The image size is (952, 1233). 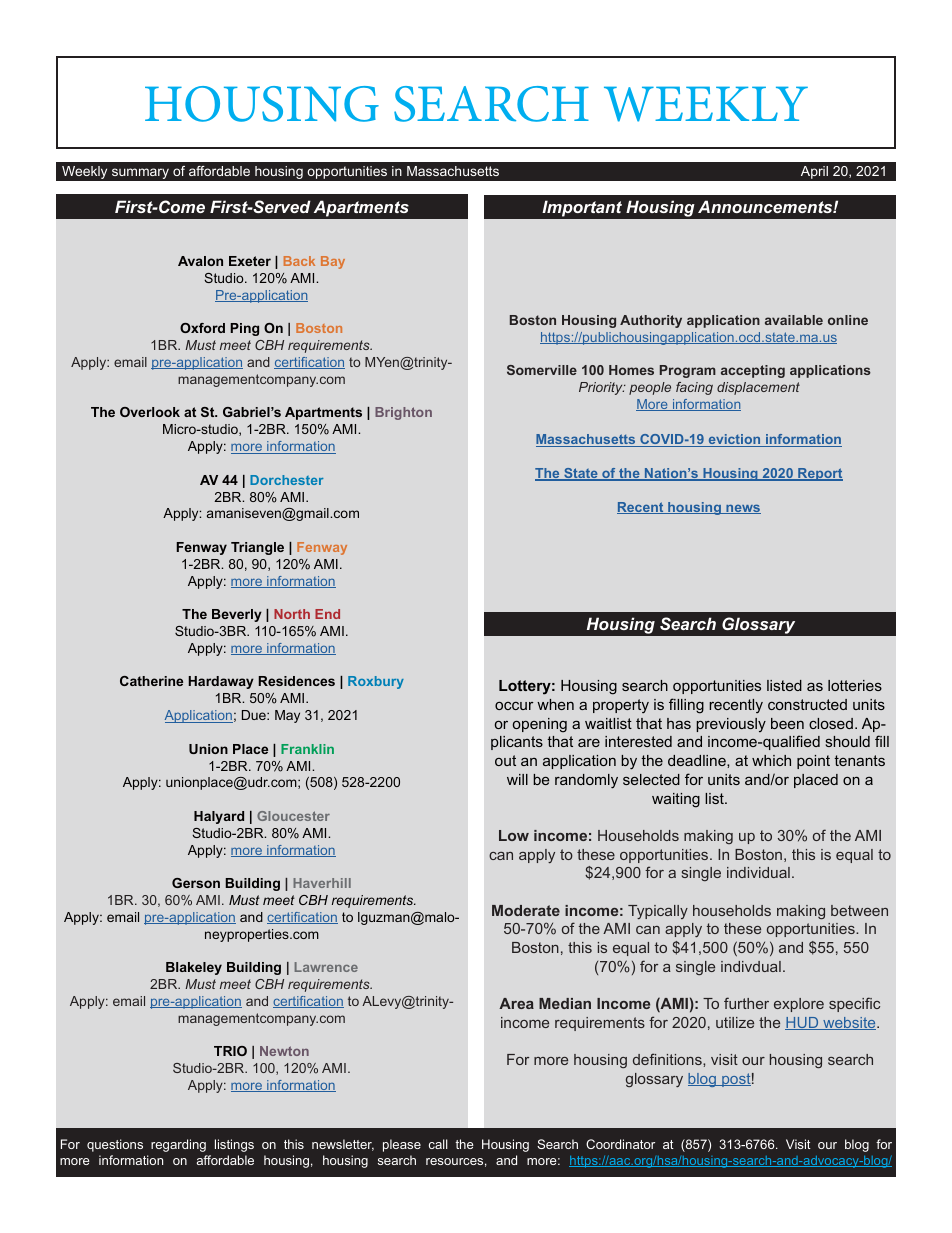 What do you see at coordinates (526, 910) in the document?
I see `Moderate` at bounding box center [526, 910].
